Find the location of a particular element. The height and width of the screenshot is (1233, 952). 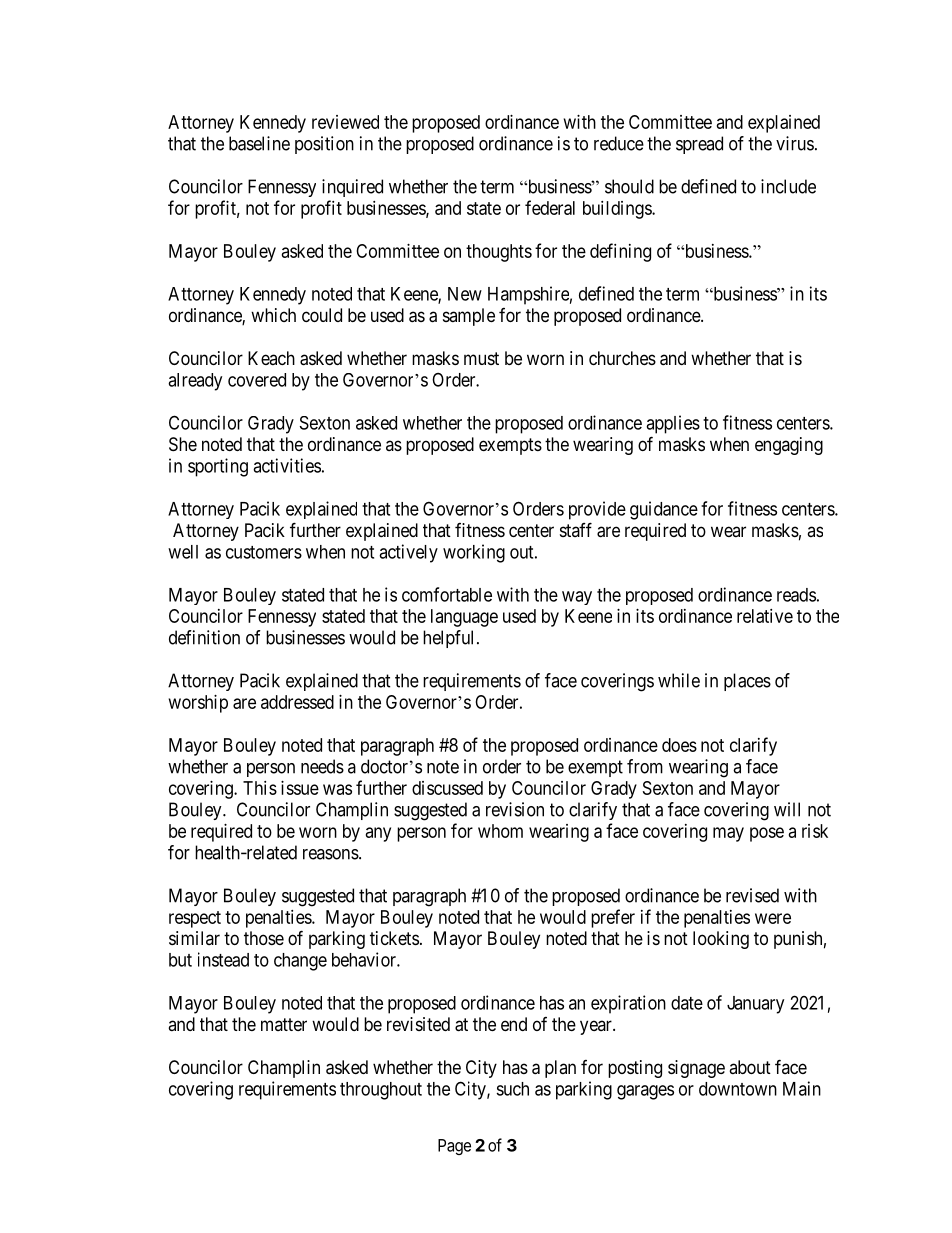

guidance is located at coordinates (664, 510).
